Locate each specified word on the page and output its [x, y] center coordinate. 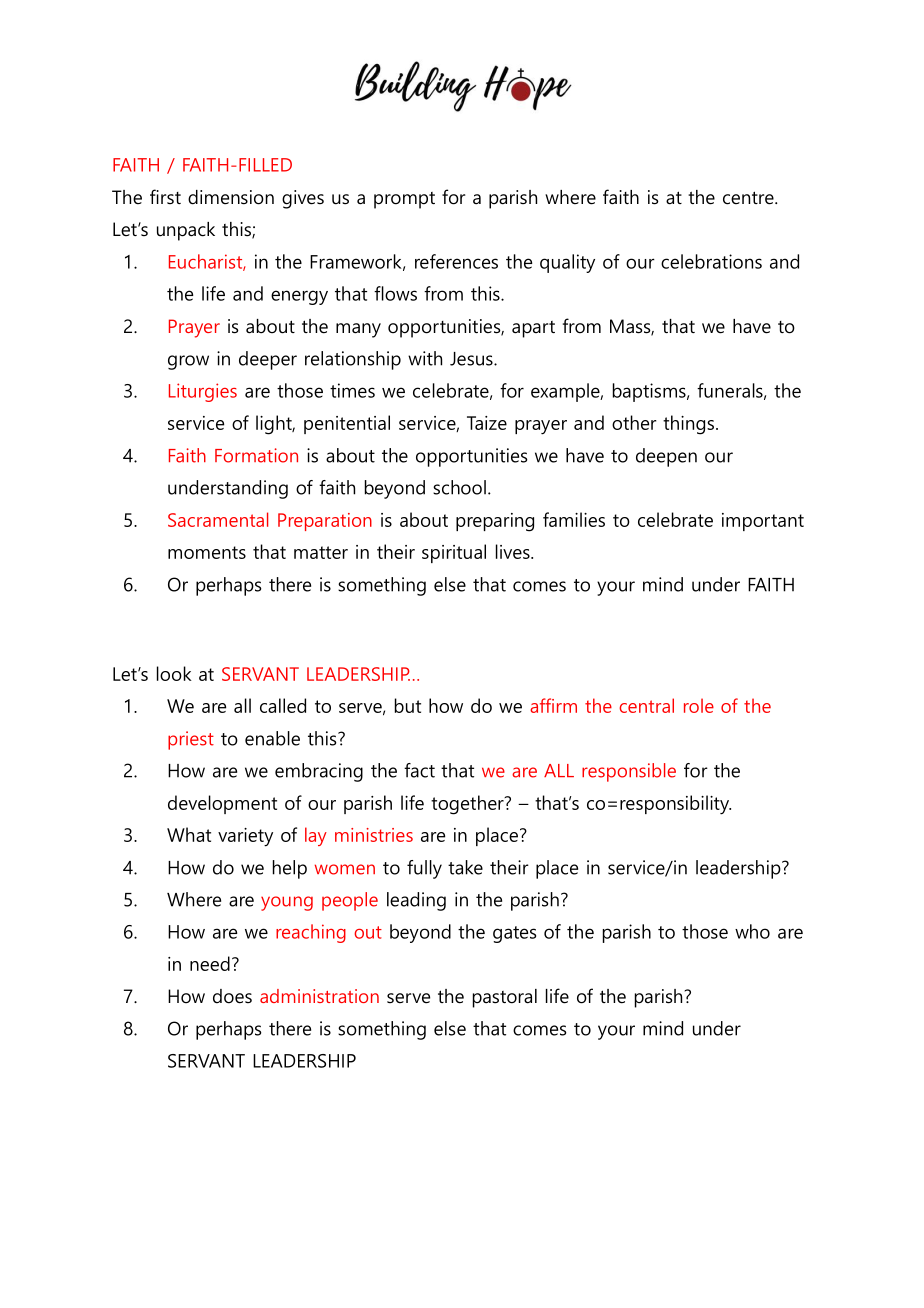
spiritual [454, 553]
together [468, 805]
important [763, 522]
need [210, 963]
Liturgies [203, 392]
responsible [629, 772]
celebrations [711, 261]
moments [207, 552]
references [456, 261]
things [688, 425]
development [222, 804]
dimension [231, 197]
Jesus [472, 359]
